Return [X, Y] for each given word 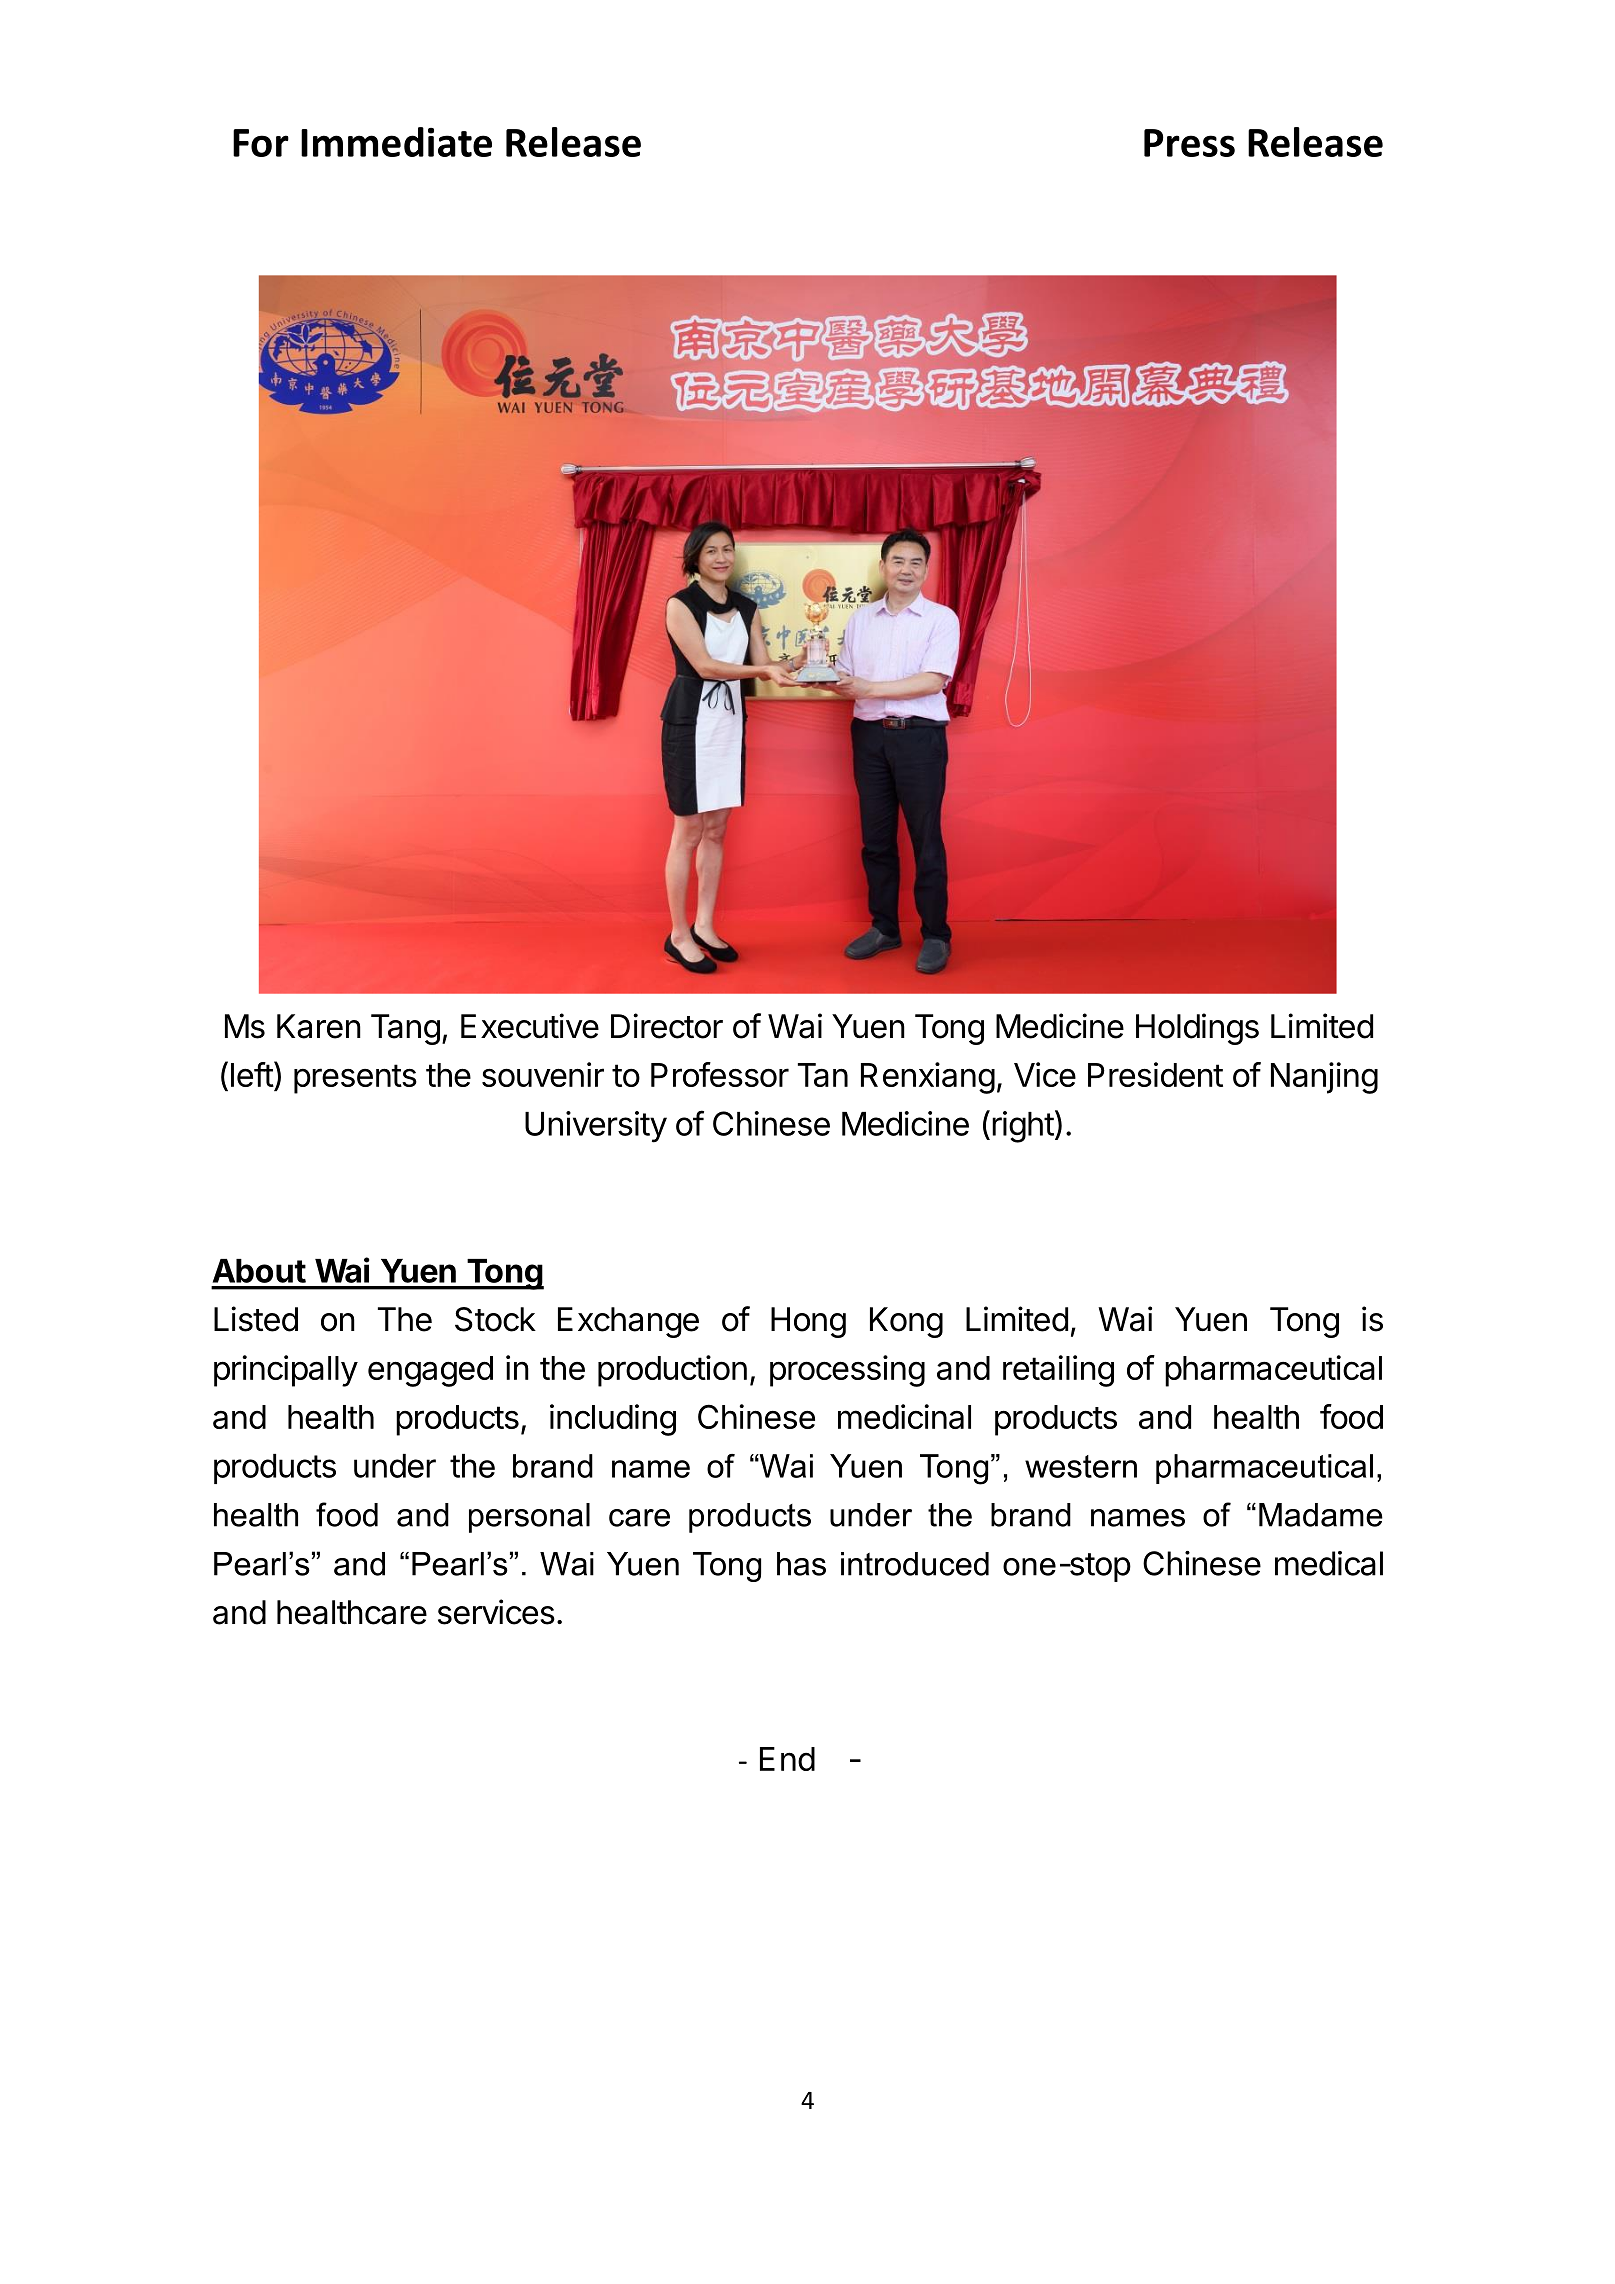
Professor [720, 1074]
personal [529, 1518]
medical [1329, 1563]
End [787, 1759]
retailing [1058, 1371]
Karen [319, 1026]
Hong [808, 1322]
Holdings [1197, 1029]
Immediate [396, 142]
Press [1189, 143]
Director [667, 1026]
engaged [430, 1371]
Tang [405, 1029]
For [261, 143]
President [1155, 1074]
